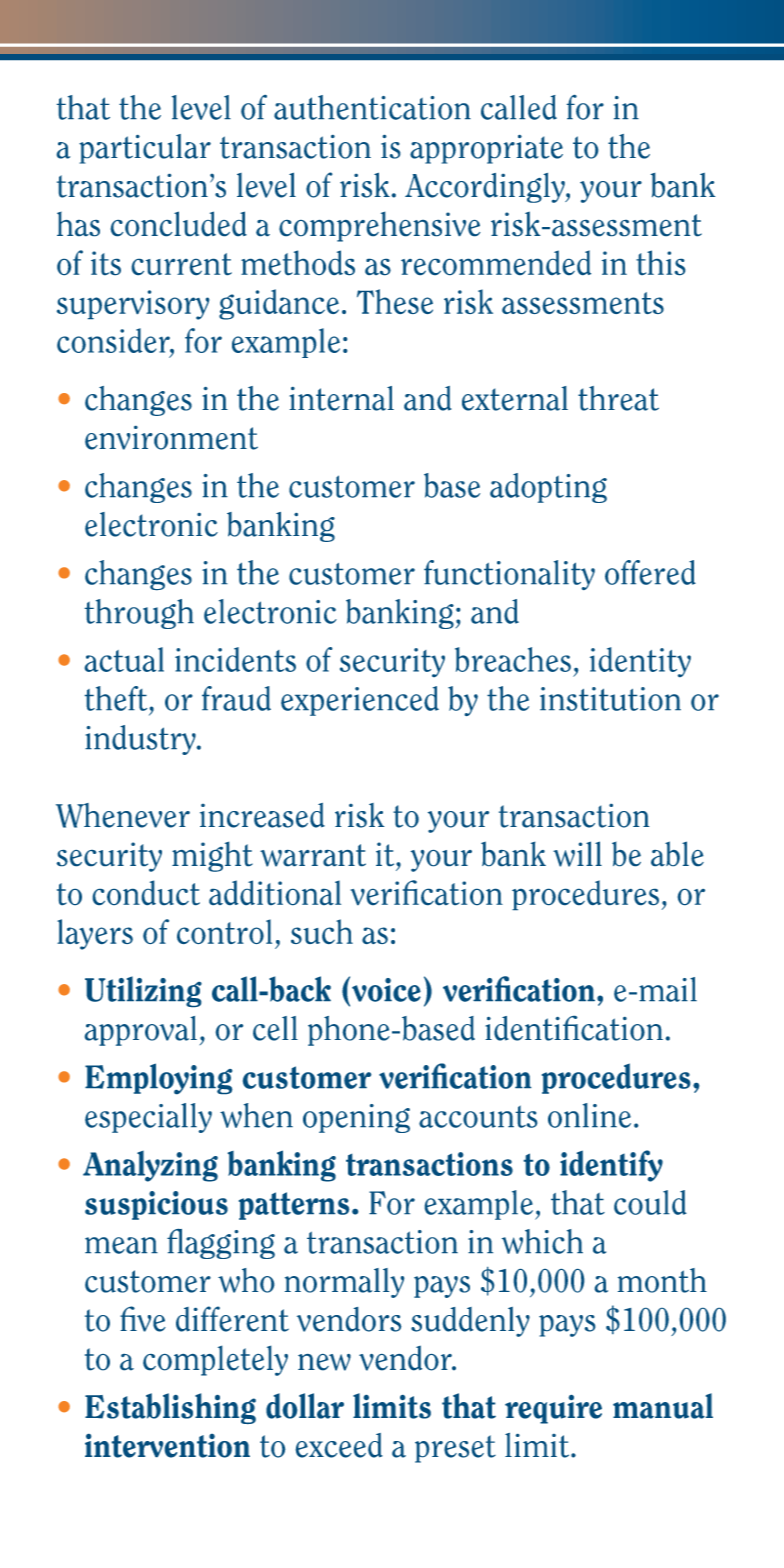 The image size is (784, 1568). I want to click on internal, so click(342, 398).
